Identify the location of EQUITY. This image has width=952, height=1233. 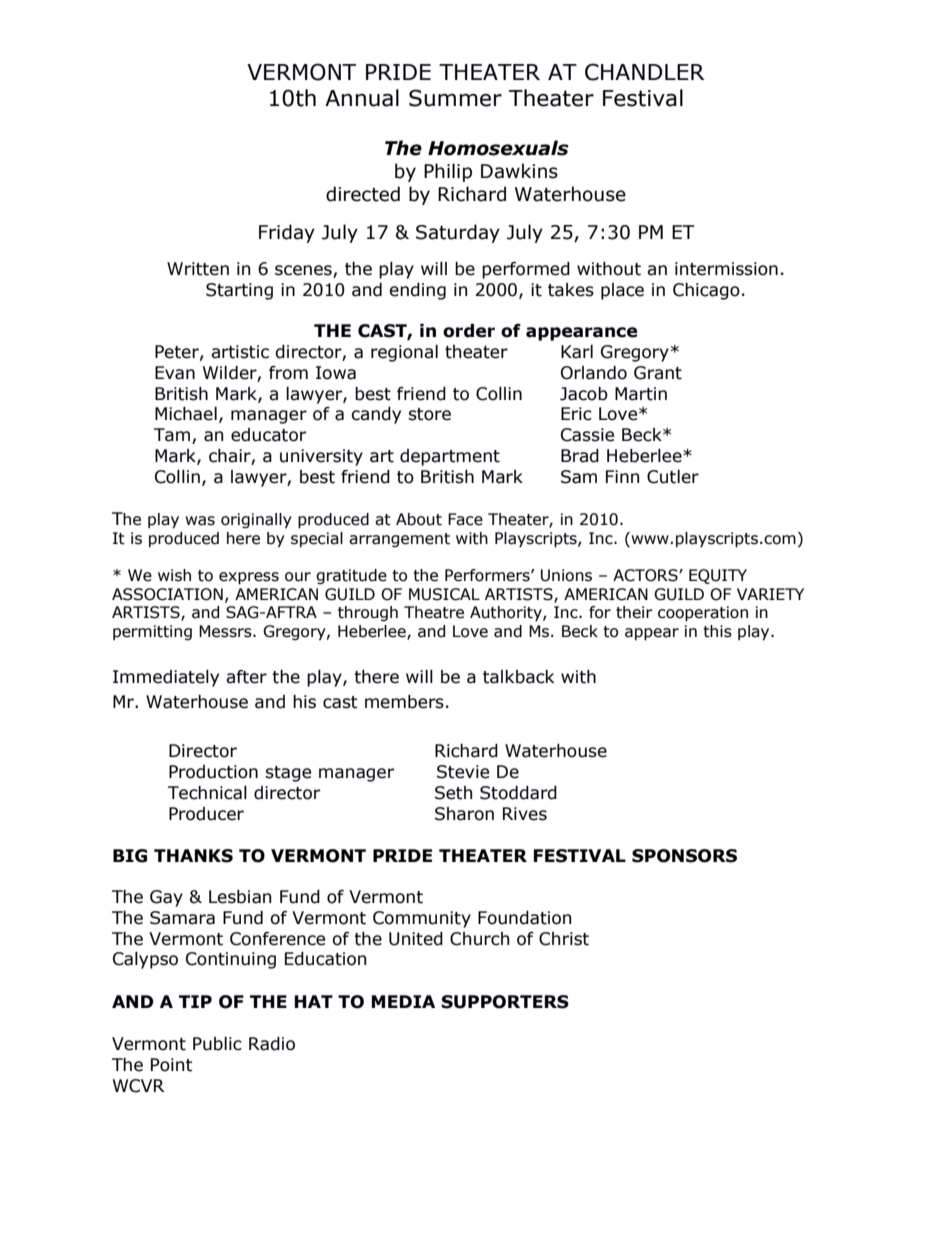
(718, 576).
